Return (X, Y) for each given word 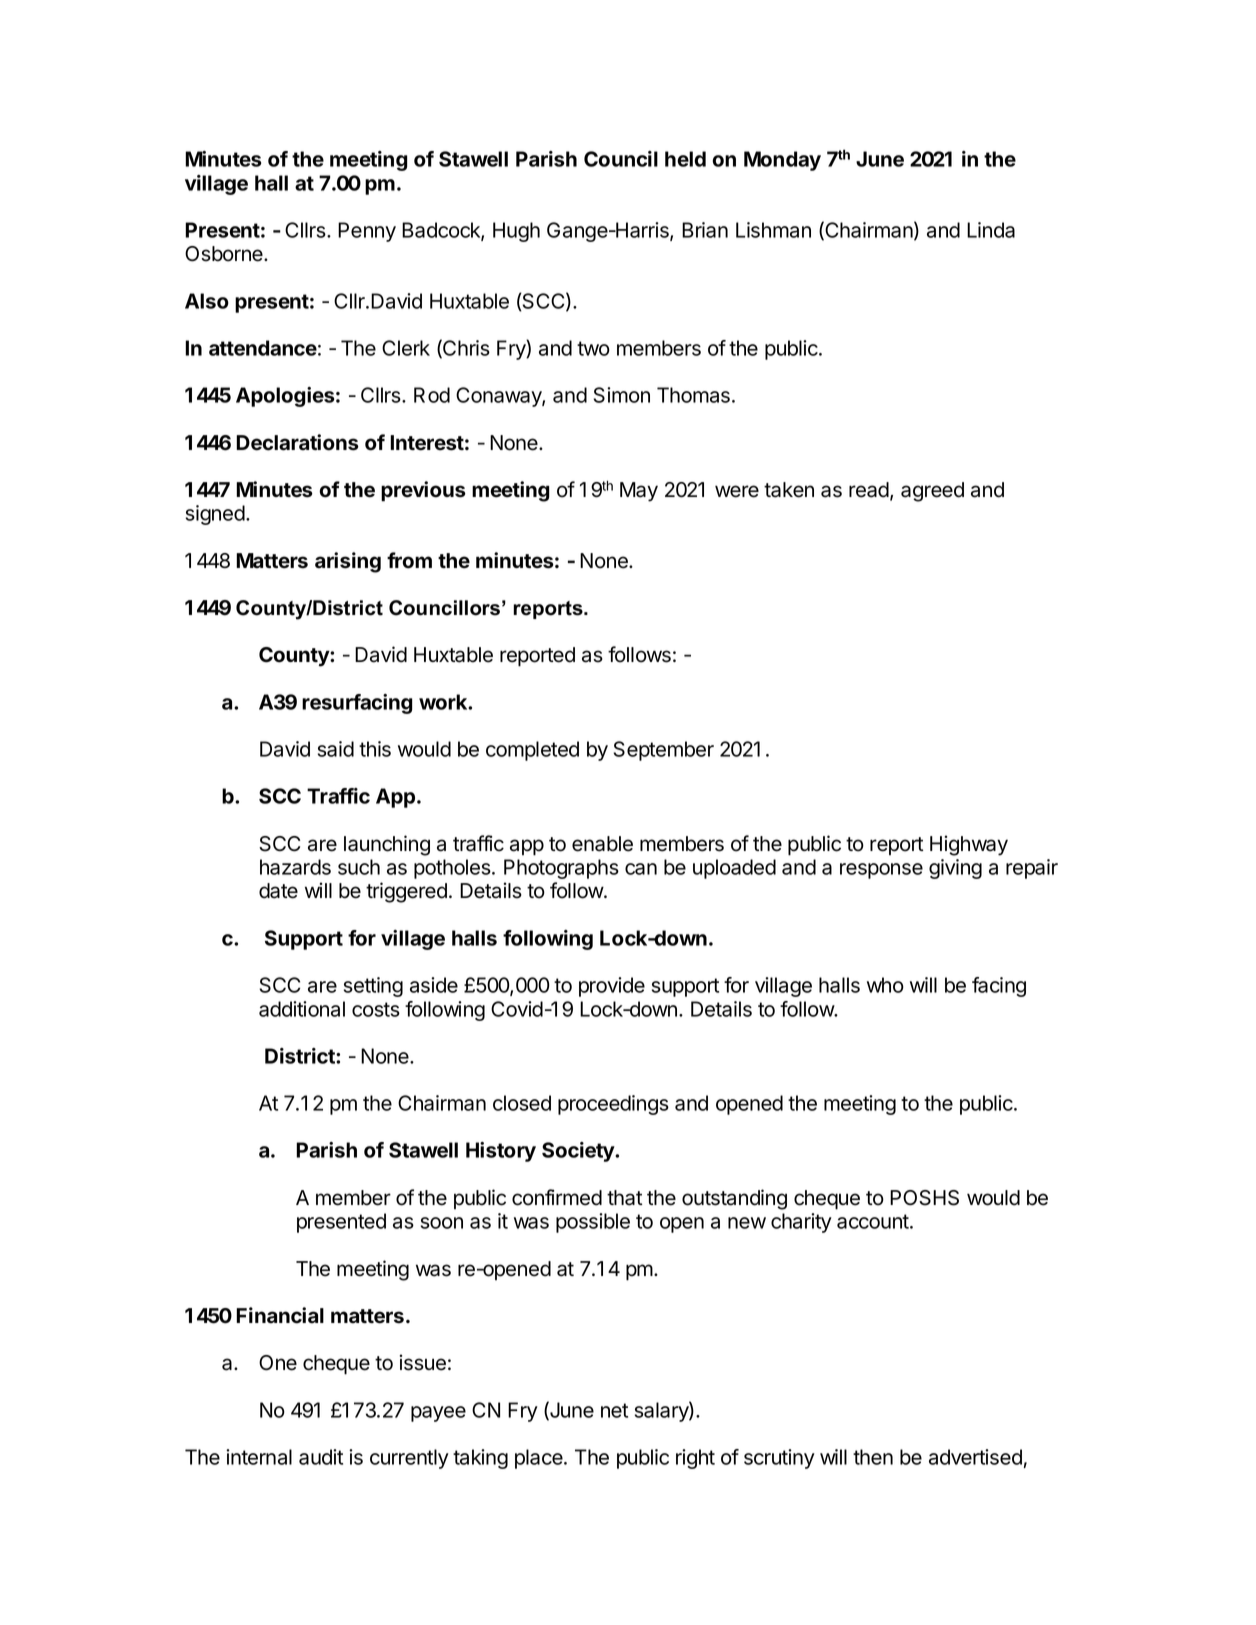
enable (602, 844)
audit (321, 1457)
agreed (932, 492)
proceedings (613, 1105)
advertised (975, 1457)
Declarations (297, 442)
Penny (367, 232)
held (685, 159)
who (885, 985)
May (639, 492)
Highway (969, 845)
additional (302, 1009)
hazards (295, 867)
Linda (991, 230)
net (614, 1410)
